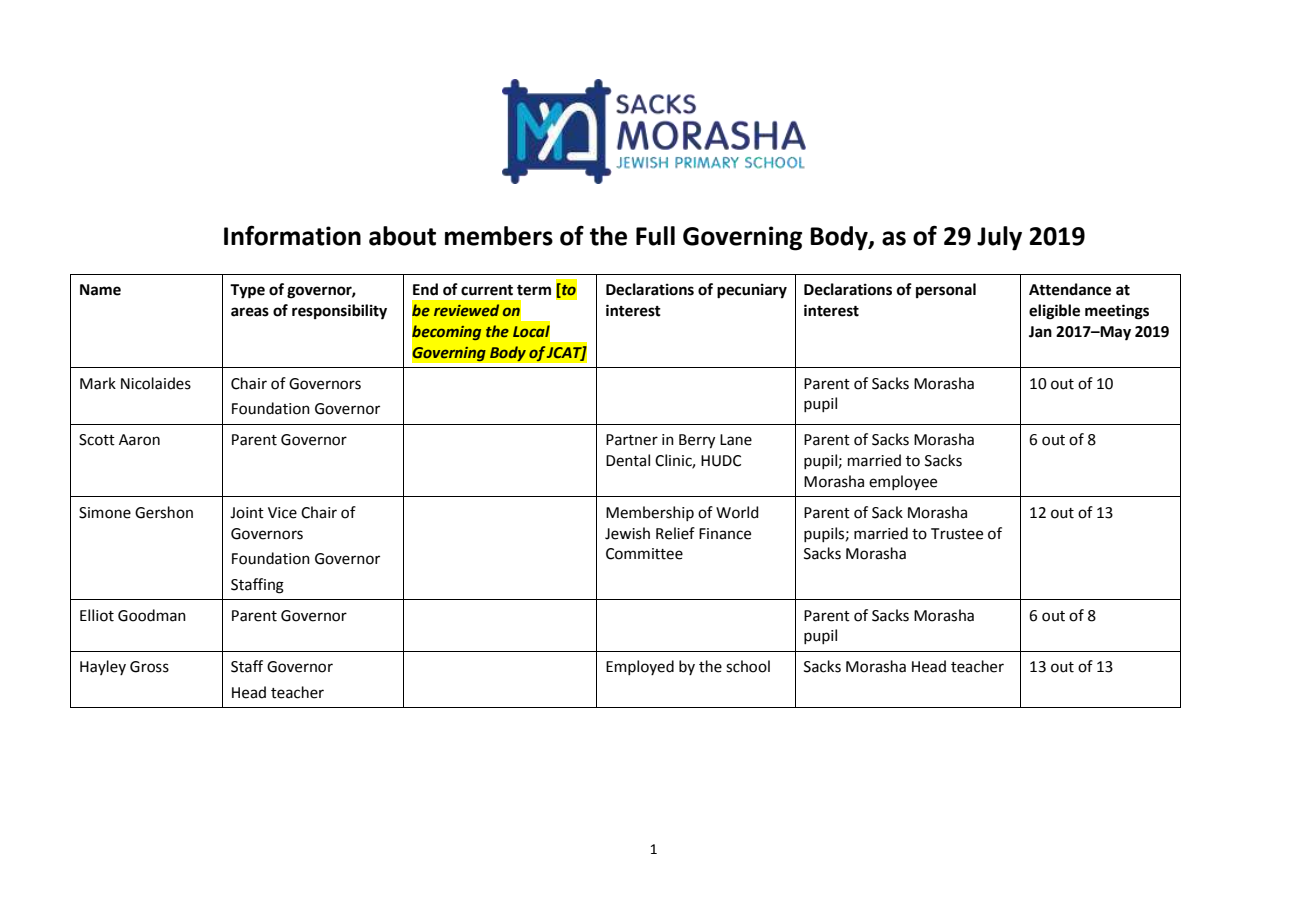  What do you see at coordinates (1040, 332) in the page?
I see `Jan` at bounding box center [1040, 332].
